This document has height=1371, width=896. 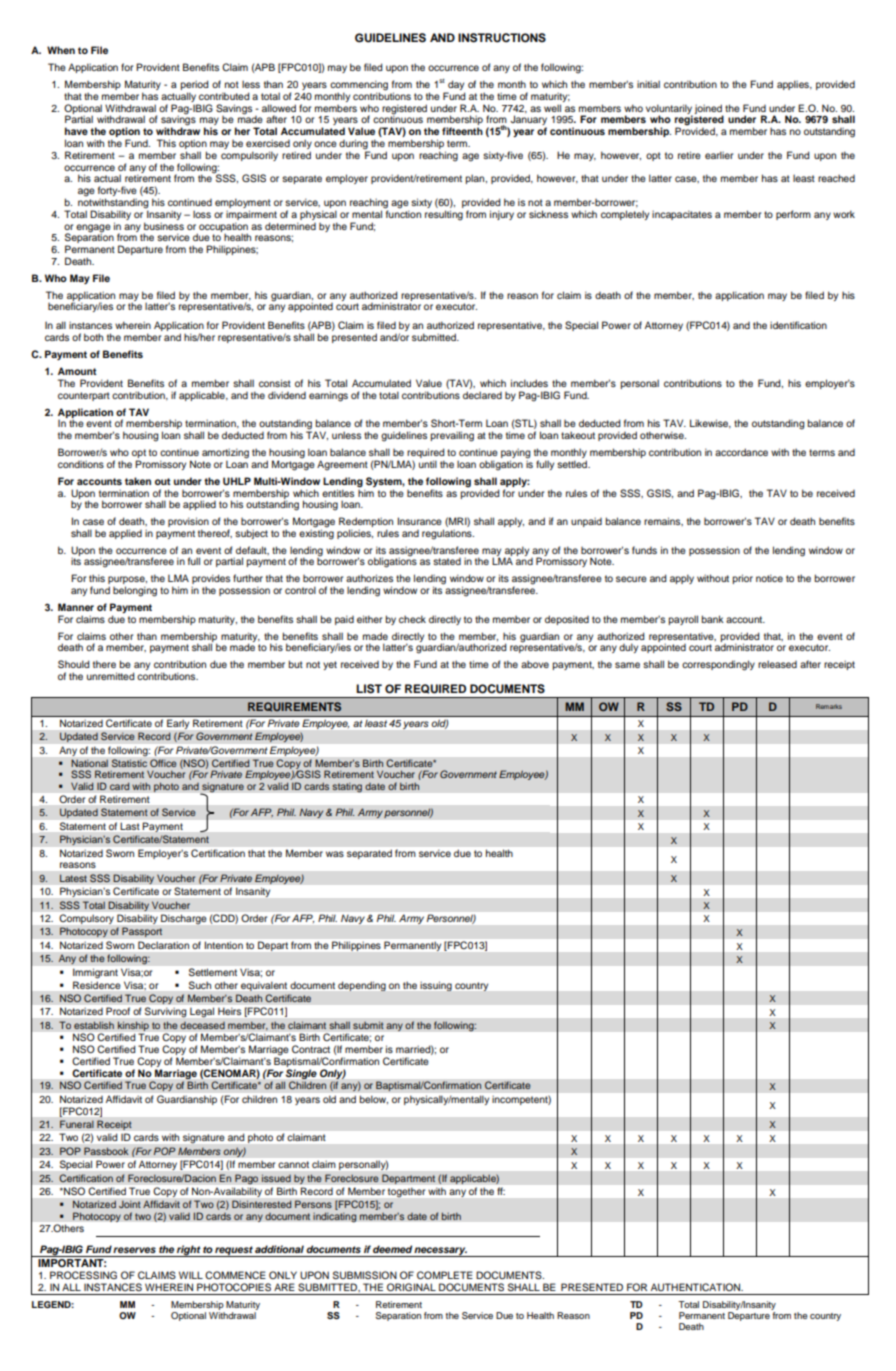 I want to click on was, so click(x=335, y=854).
